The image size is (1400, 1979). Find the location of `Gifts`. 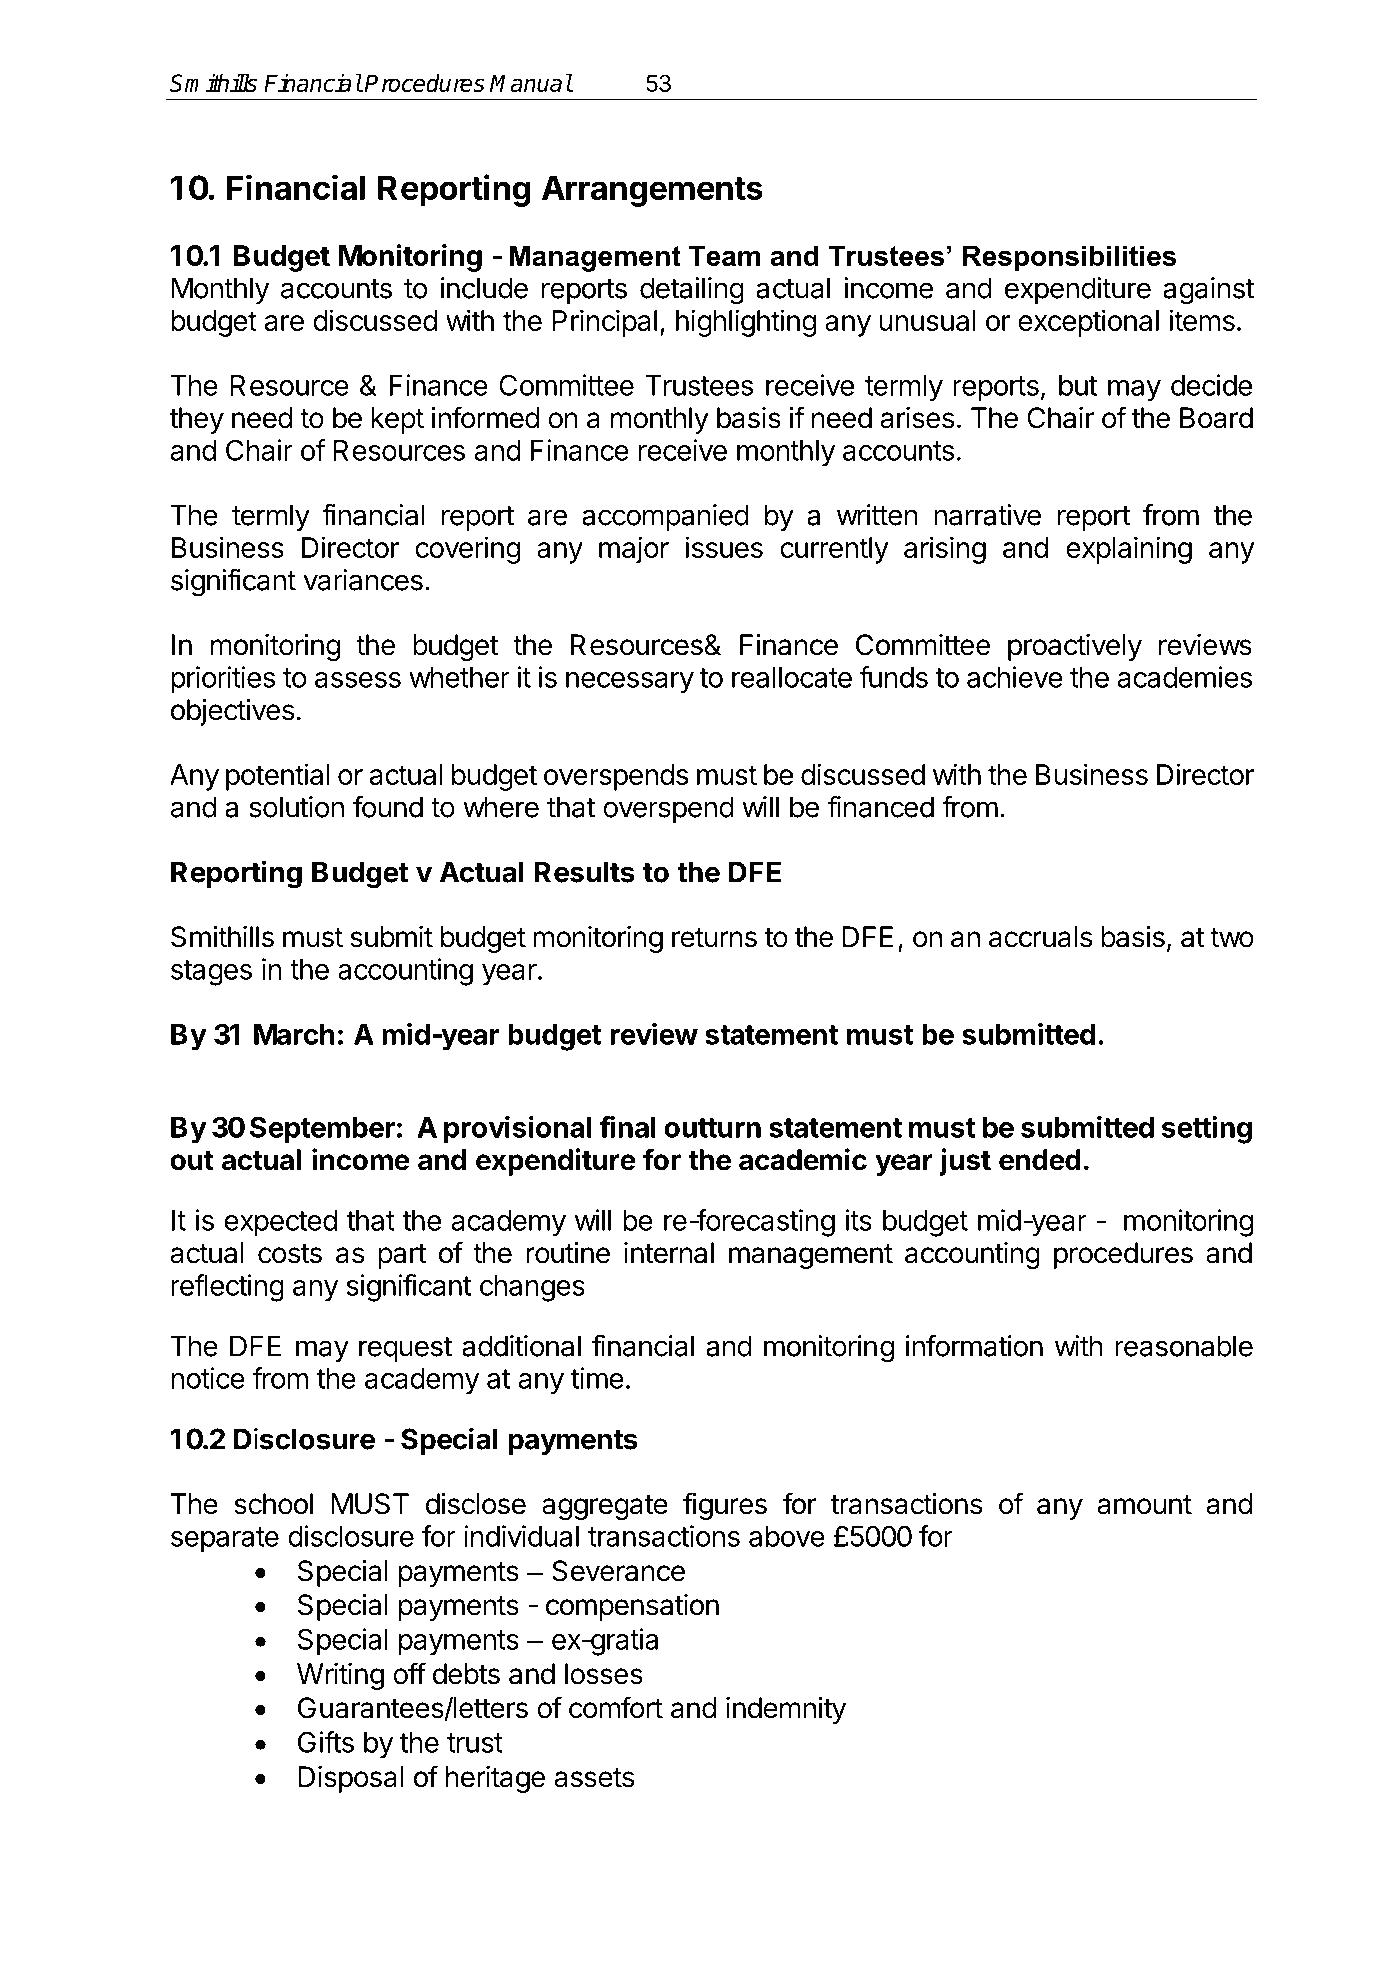

Gifts is located at coordinates (326, 1742).
